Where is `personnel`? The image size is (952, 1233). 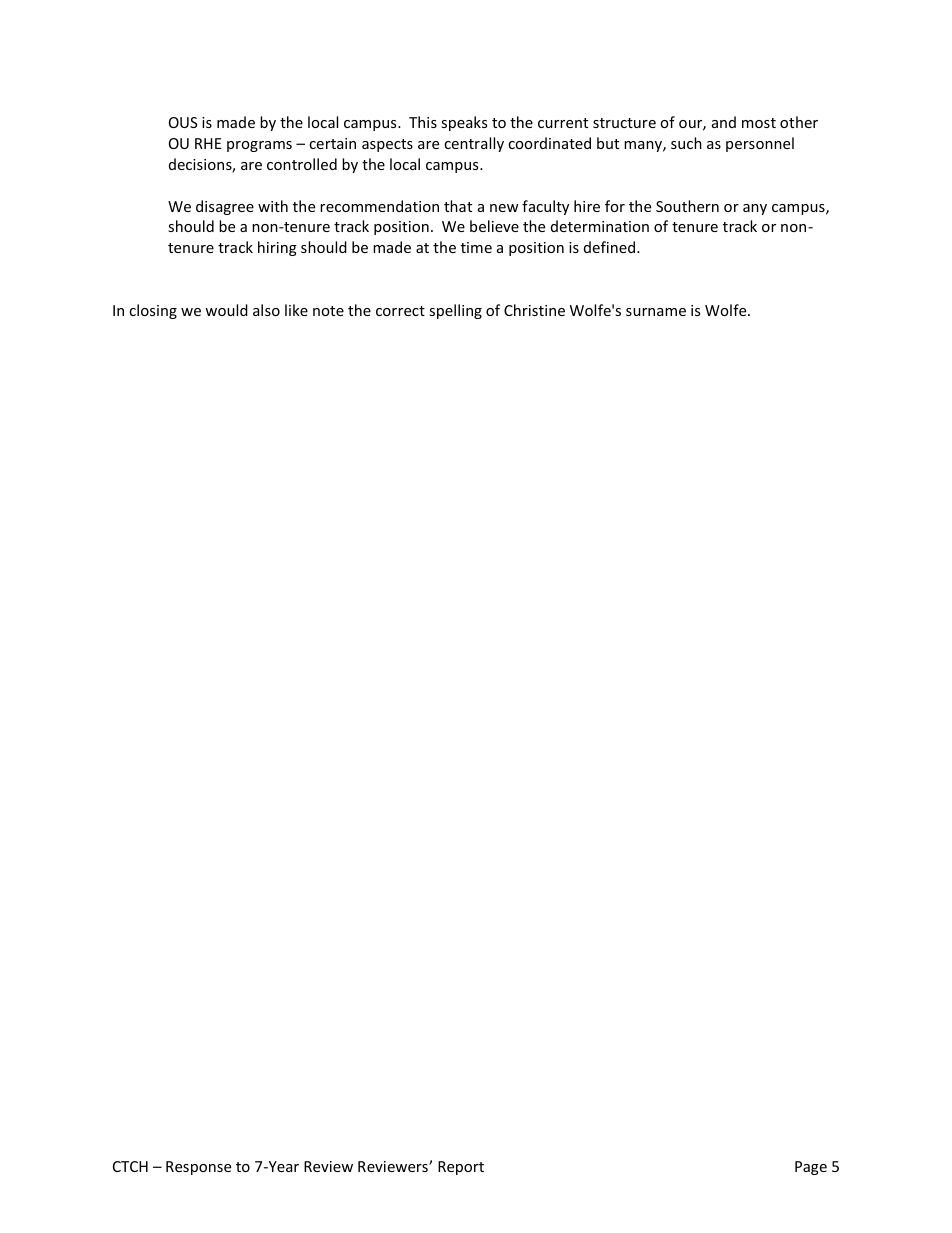 personnel is located at coordinates (760, 144).
